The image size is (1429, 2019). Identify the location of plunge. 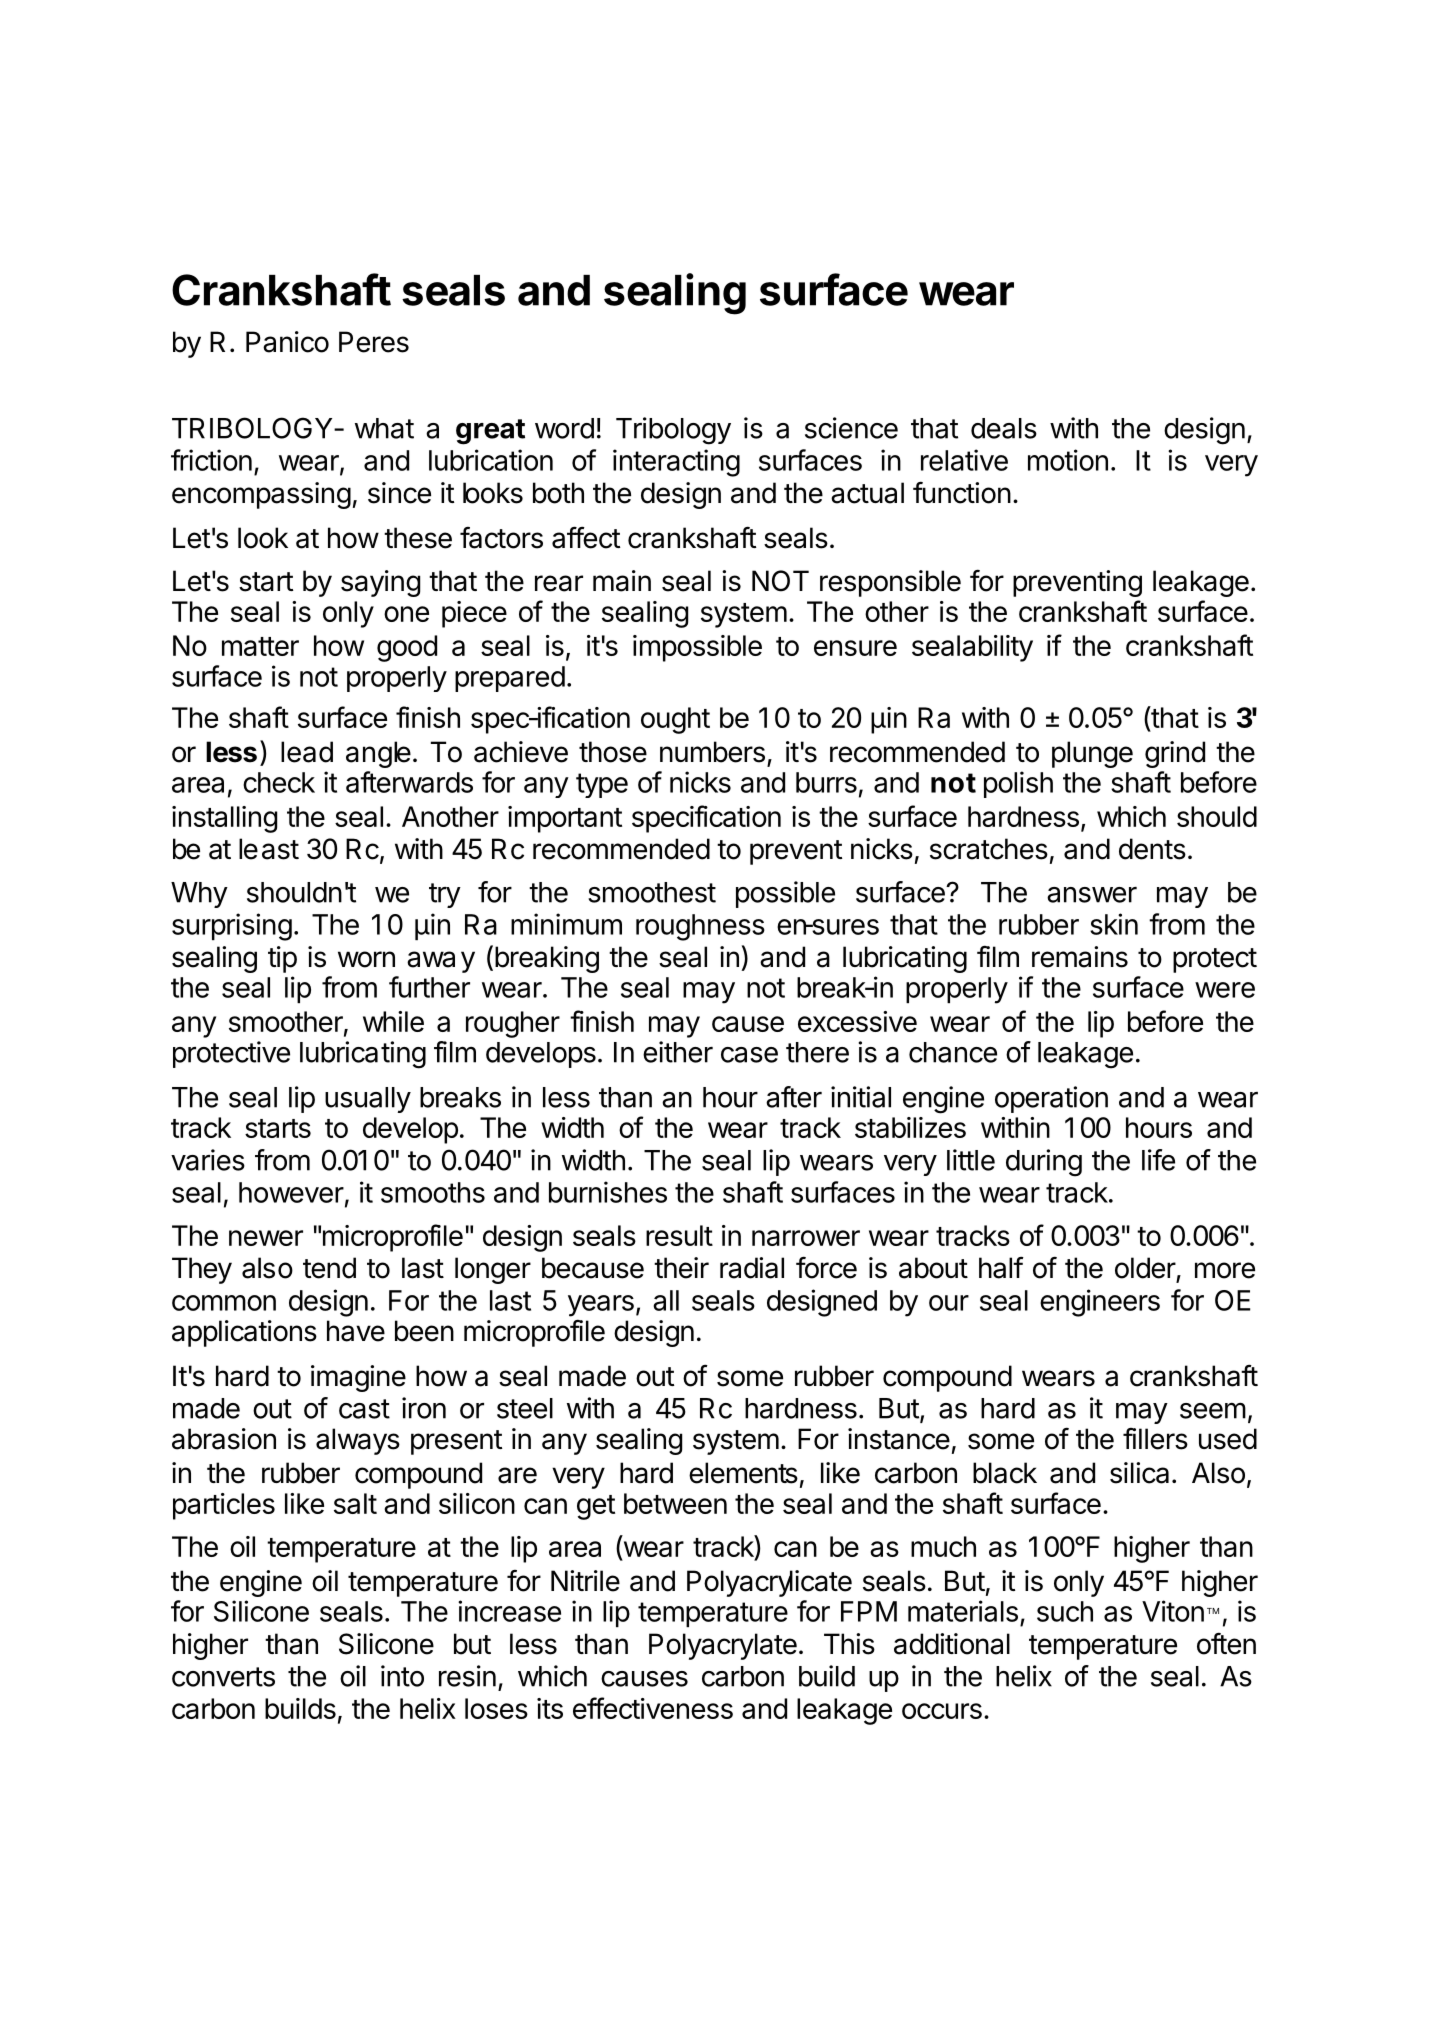
(1092, 754).
